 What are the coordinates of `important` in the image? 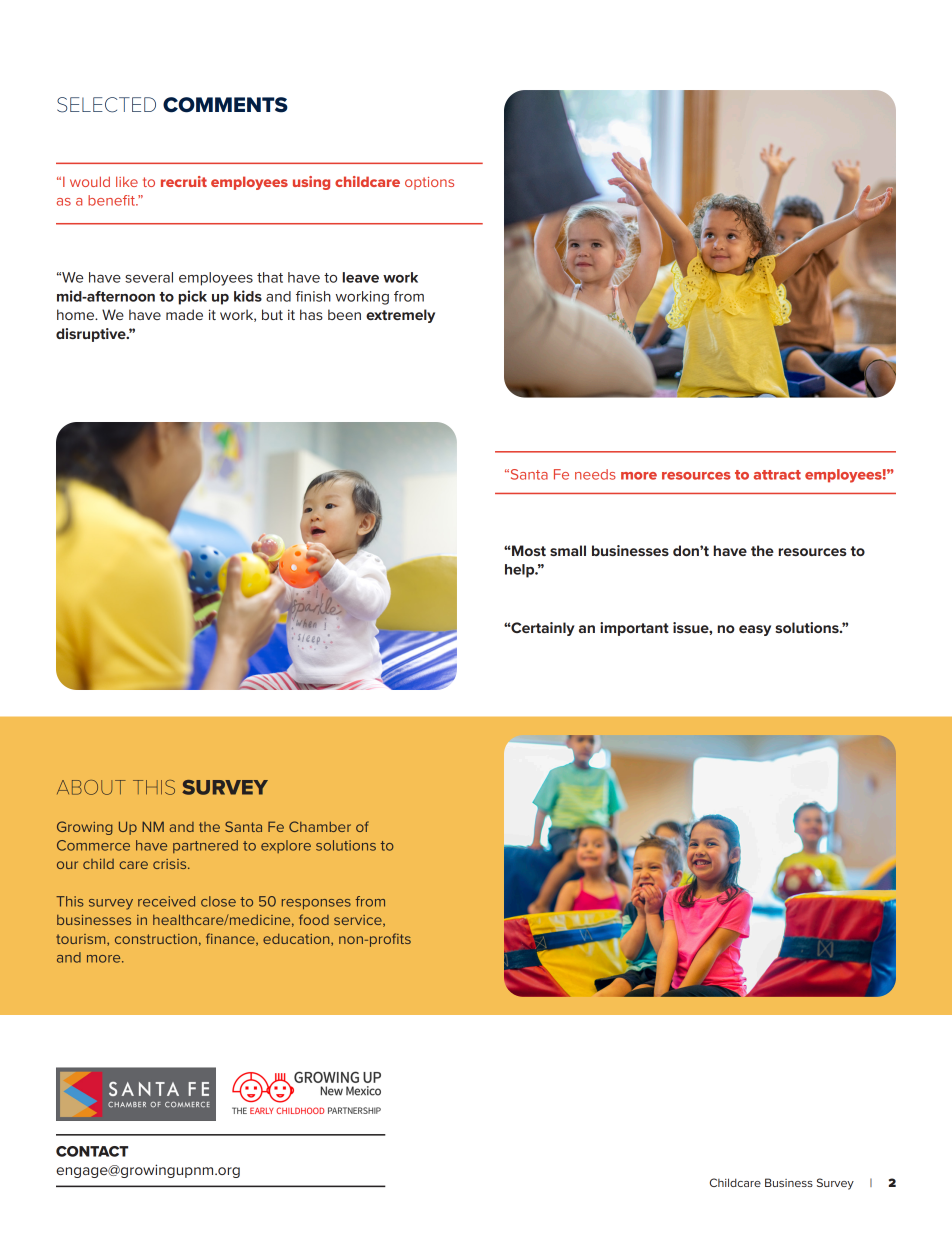 It's located at (634, 629).
